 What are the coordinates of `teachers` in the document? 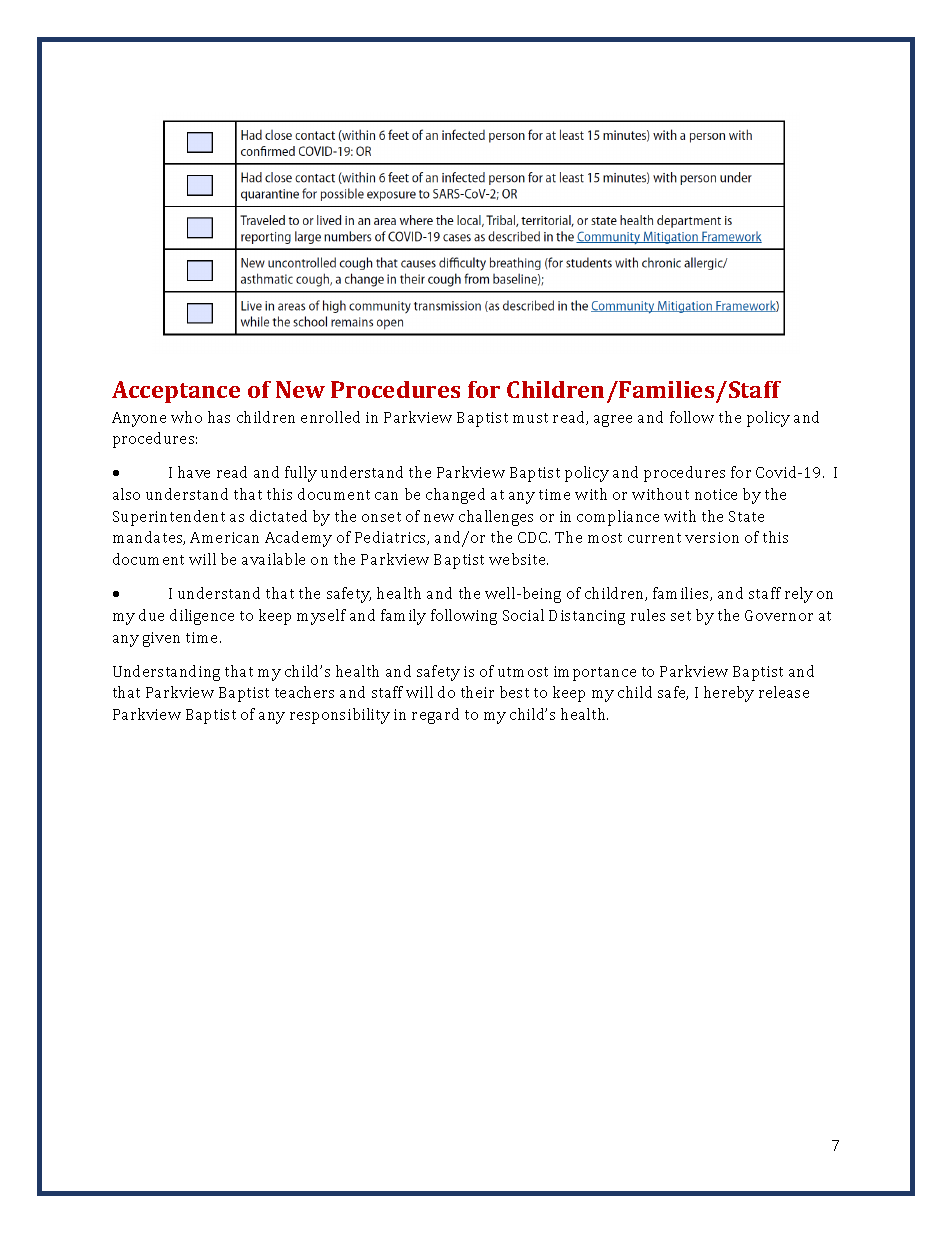 It's located at (304, 692).
